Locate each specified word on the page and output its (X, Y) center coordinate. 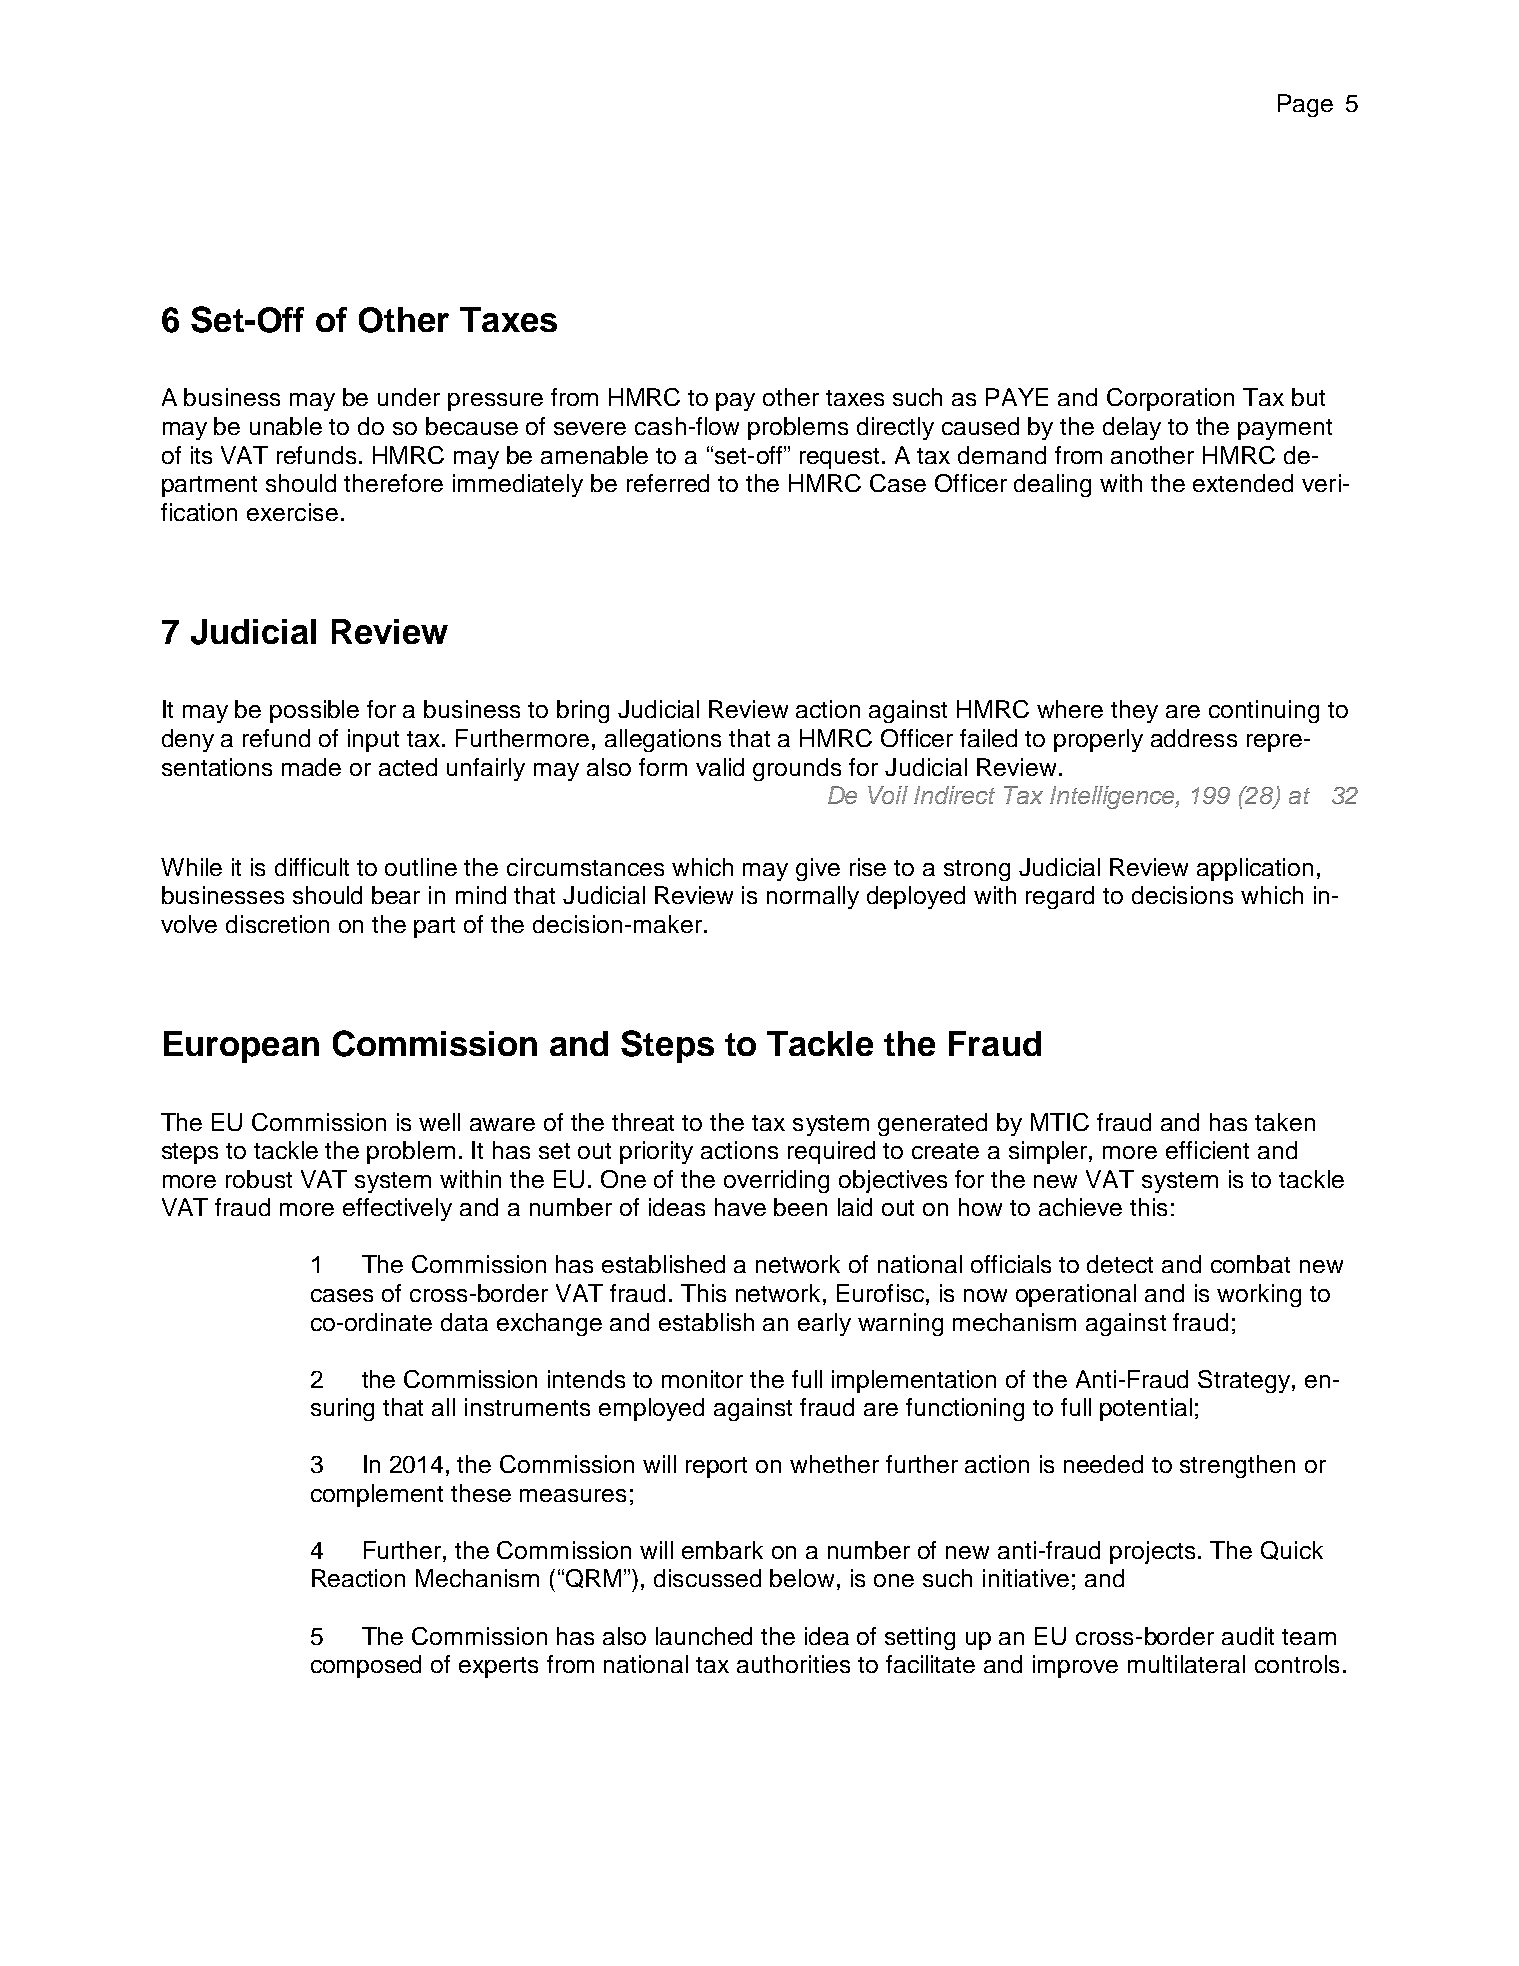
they (1134, 711)
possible (314, 711)
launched (704, 1636)
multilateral (1186, 1664)
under (409, 397)
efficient (1207, 1150)
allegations (663, 740)
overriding (776, 1181)
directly (895, 428)
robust (259, 1179)
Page (1305, 105)
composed (366, 1666)
